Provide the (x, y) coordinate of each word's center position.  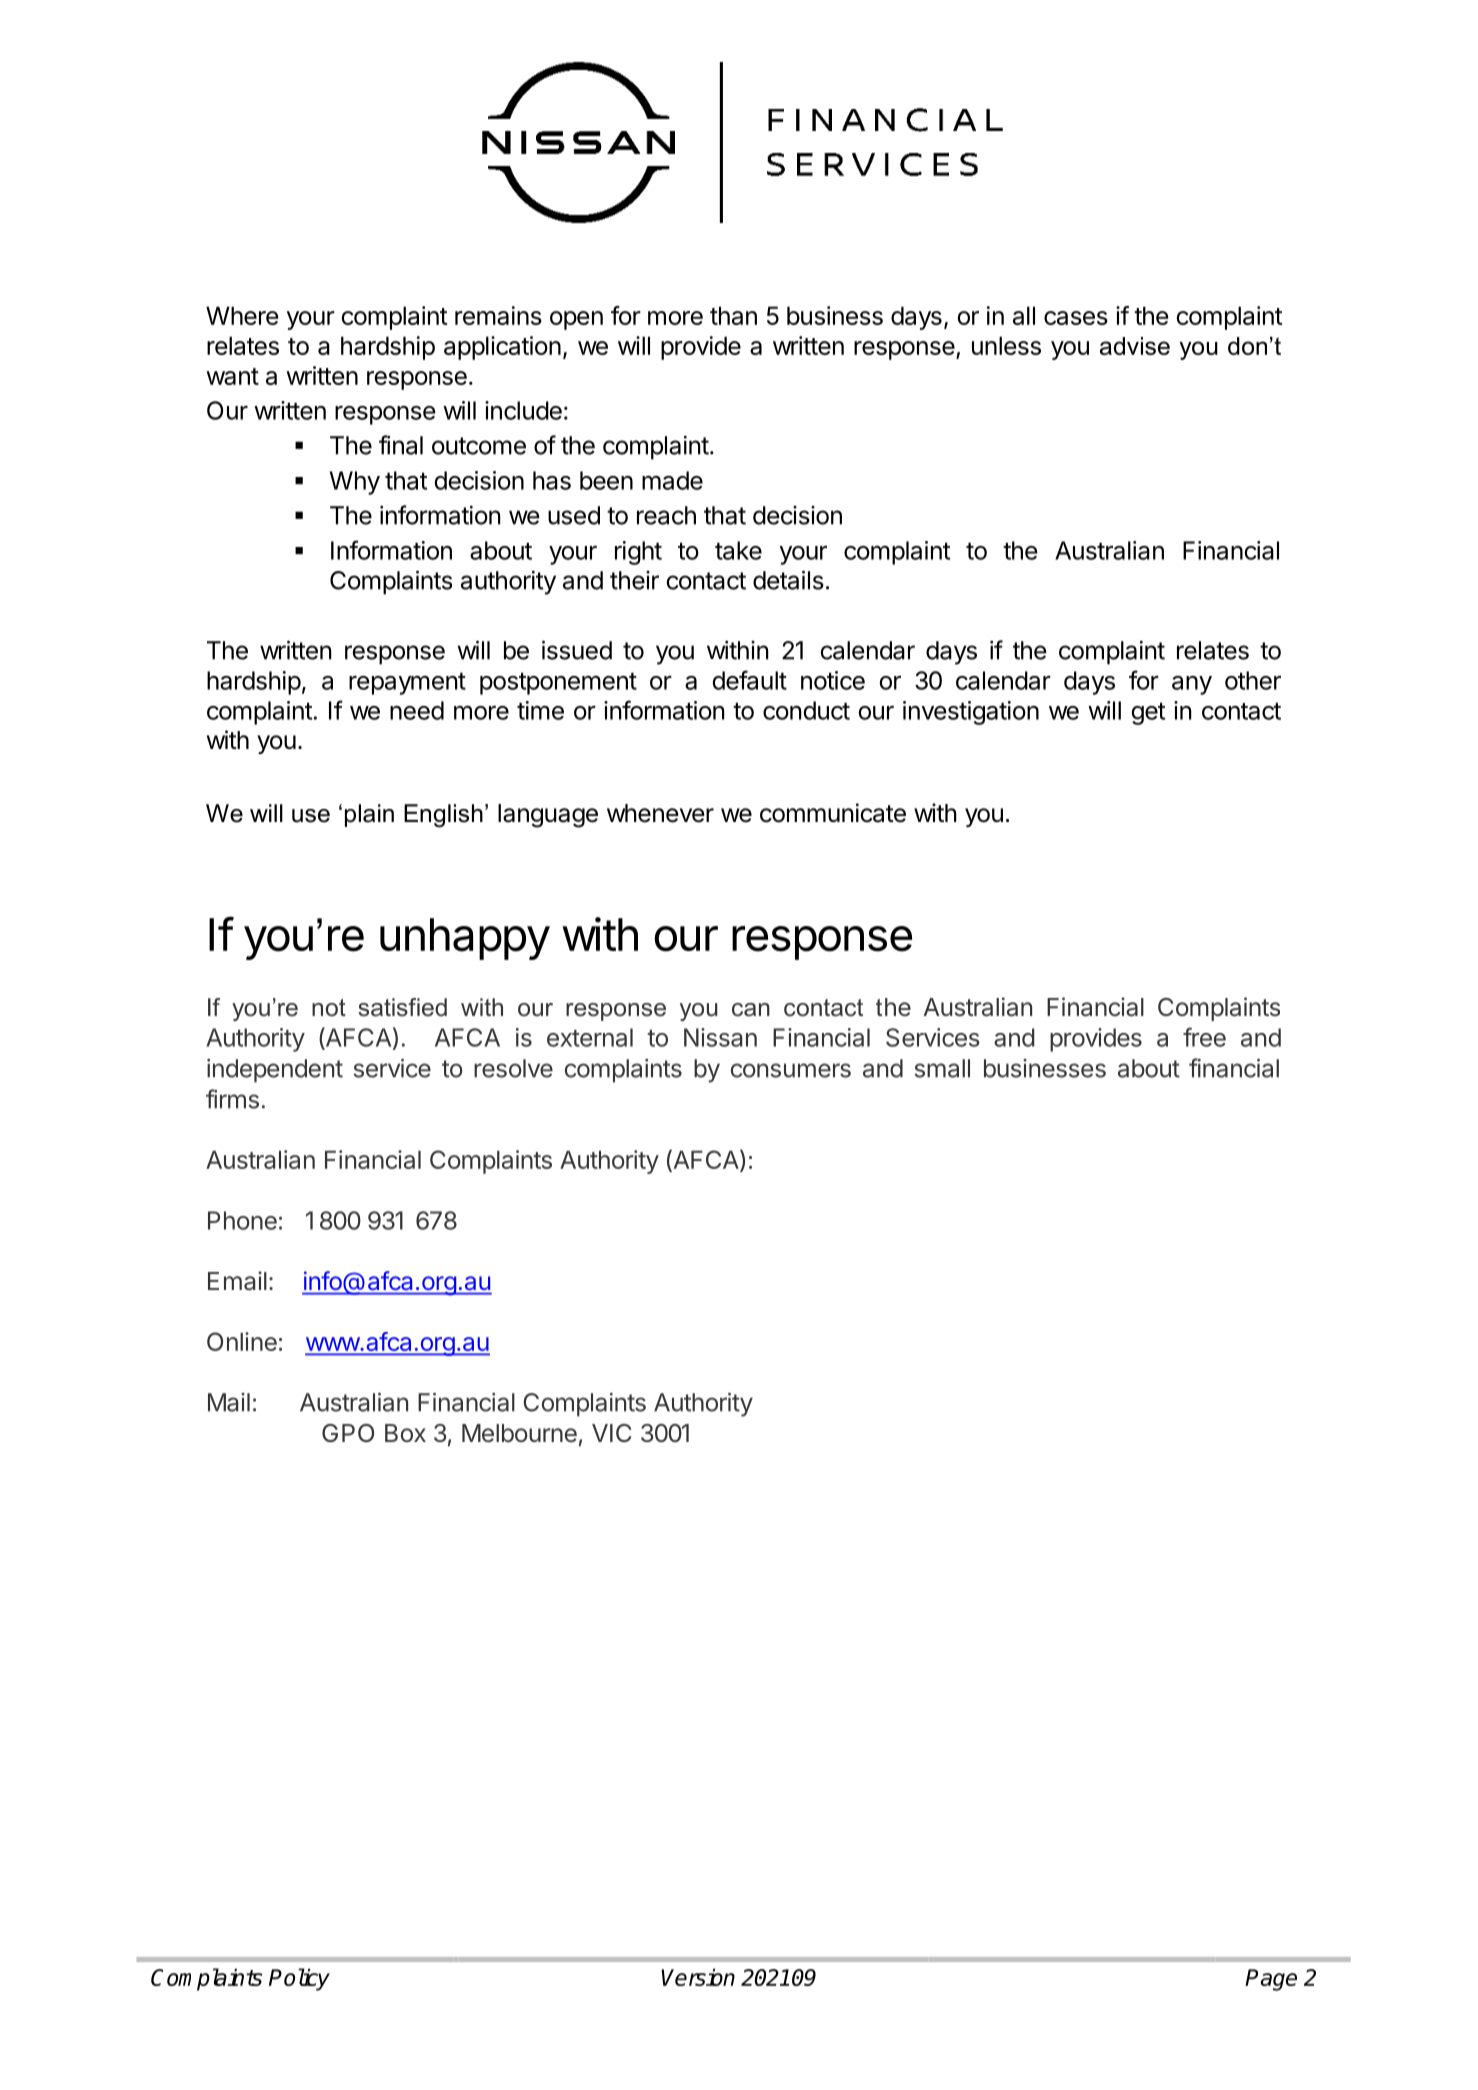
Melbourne (519, 1433)
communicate (833, 813)
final (401, 445)
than (733, 315)
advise (1135, 346)
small (942, 1068)
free (1204, 1037)
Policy (299, 1979)
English (443, 815)
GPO (348, 1433)
